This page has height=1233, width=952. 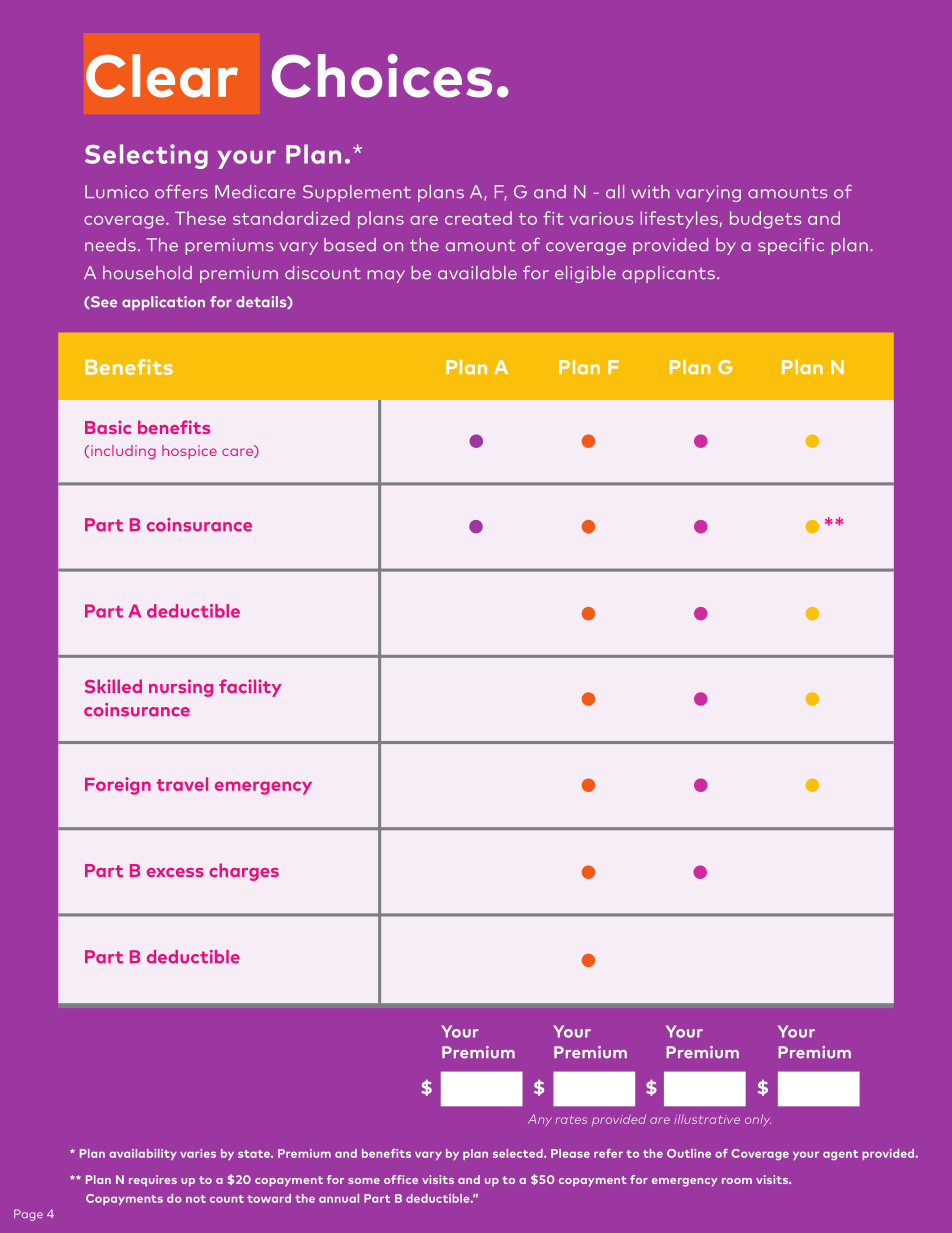 What do you see at coordinates (250, 688) in the page?
I see `facility` at bounding box center [250, 688].
